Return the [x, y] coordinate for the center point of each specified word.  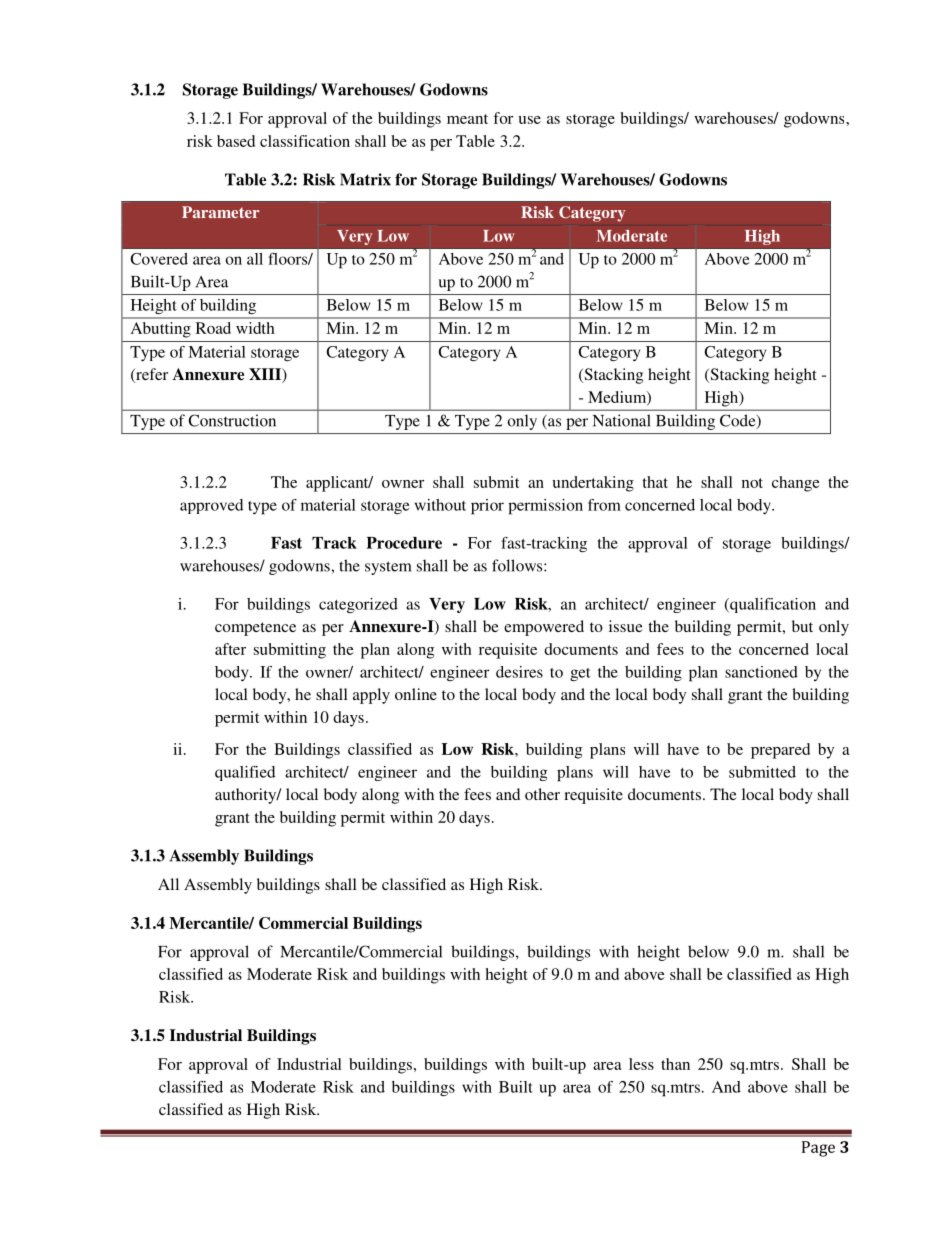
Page [818, 1149]
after [230, 649]
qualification [772, 605]
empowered [544, 628]
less [641, 1064]
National [622, 420]
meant [467, 119]
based [236, 141]
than [675, 1064]
